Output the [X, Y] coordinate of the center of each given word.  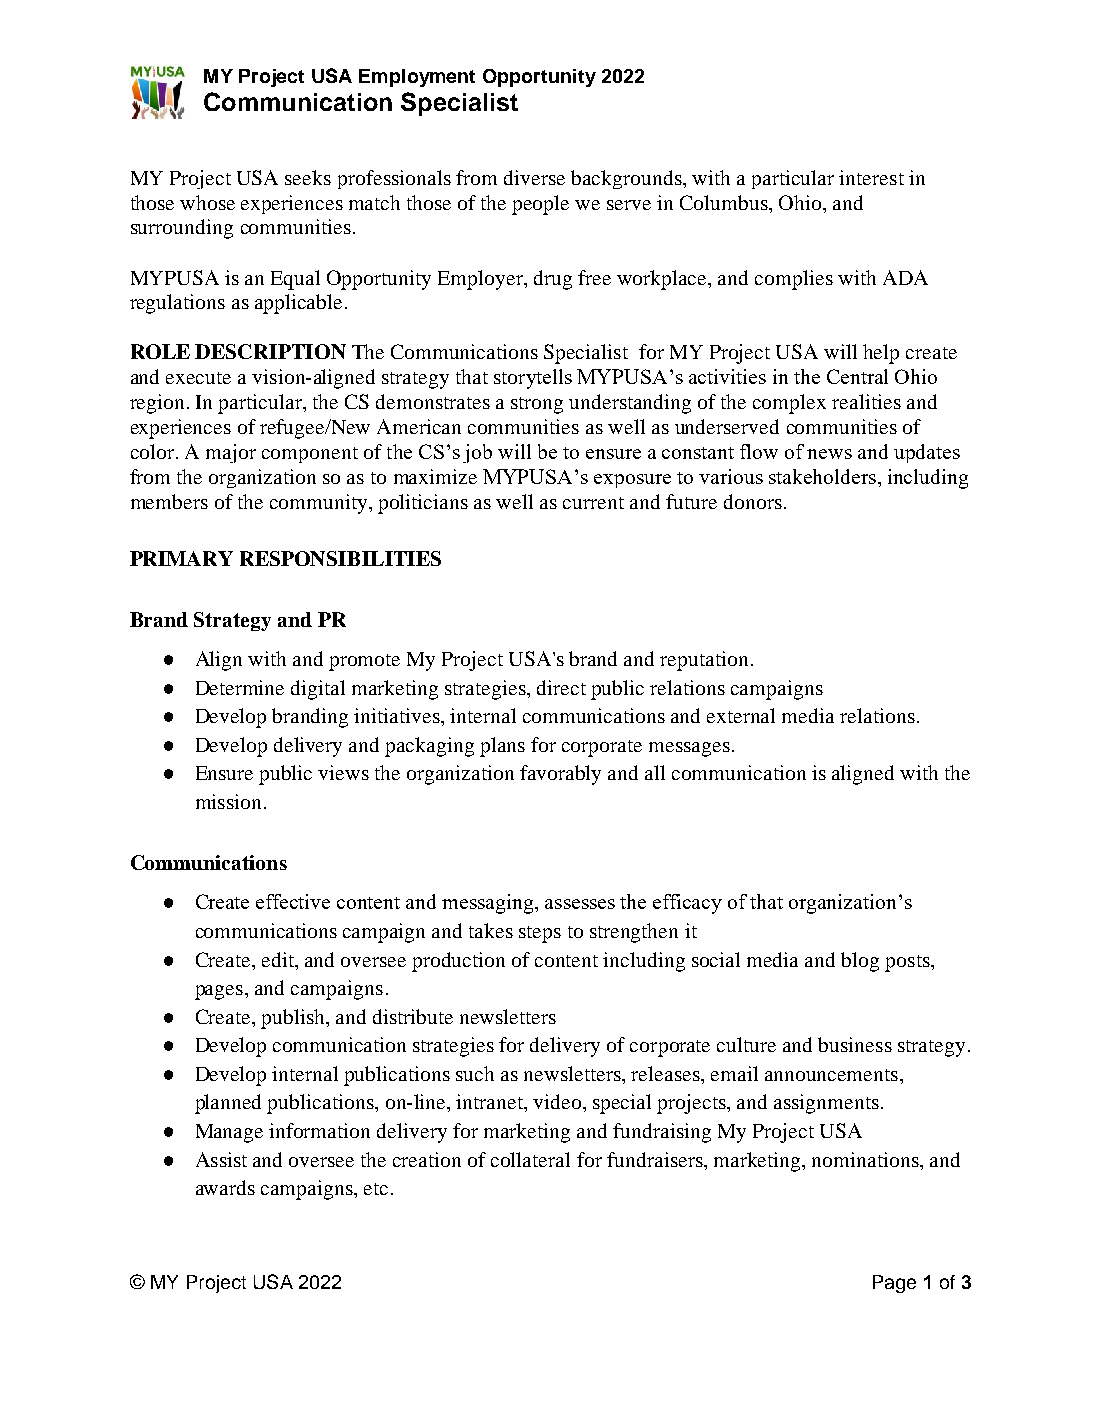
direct [561, 687]
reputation [704, 661]
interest [871, 177]
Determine [240, 687]
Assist [221, 1159]
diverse [534, 177]
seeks [308, 177]
